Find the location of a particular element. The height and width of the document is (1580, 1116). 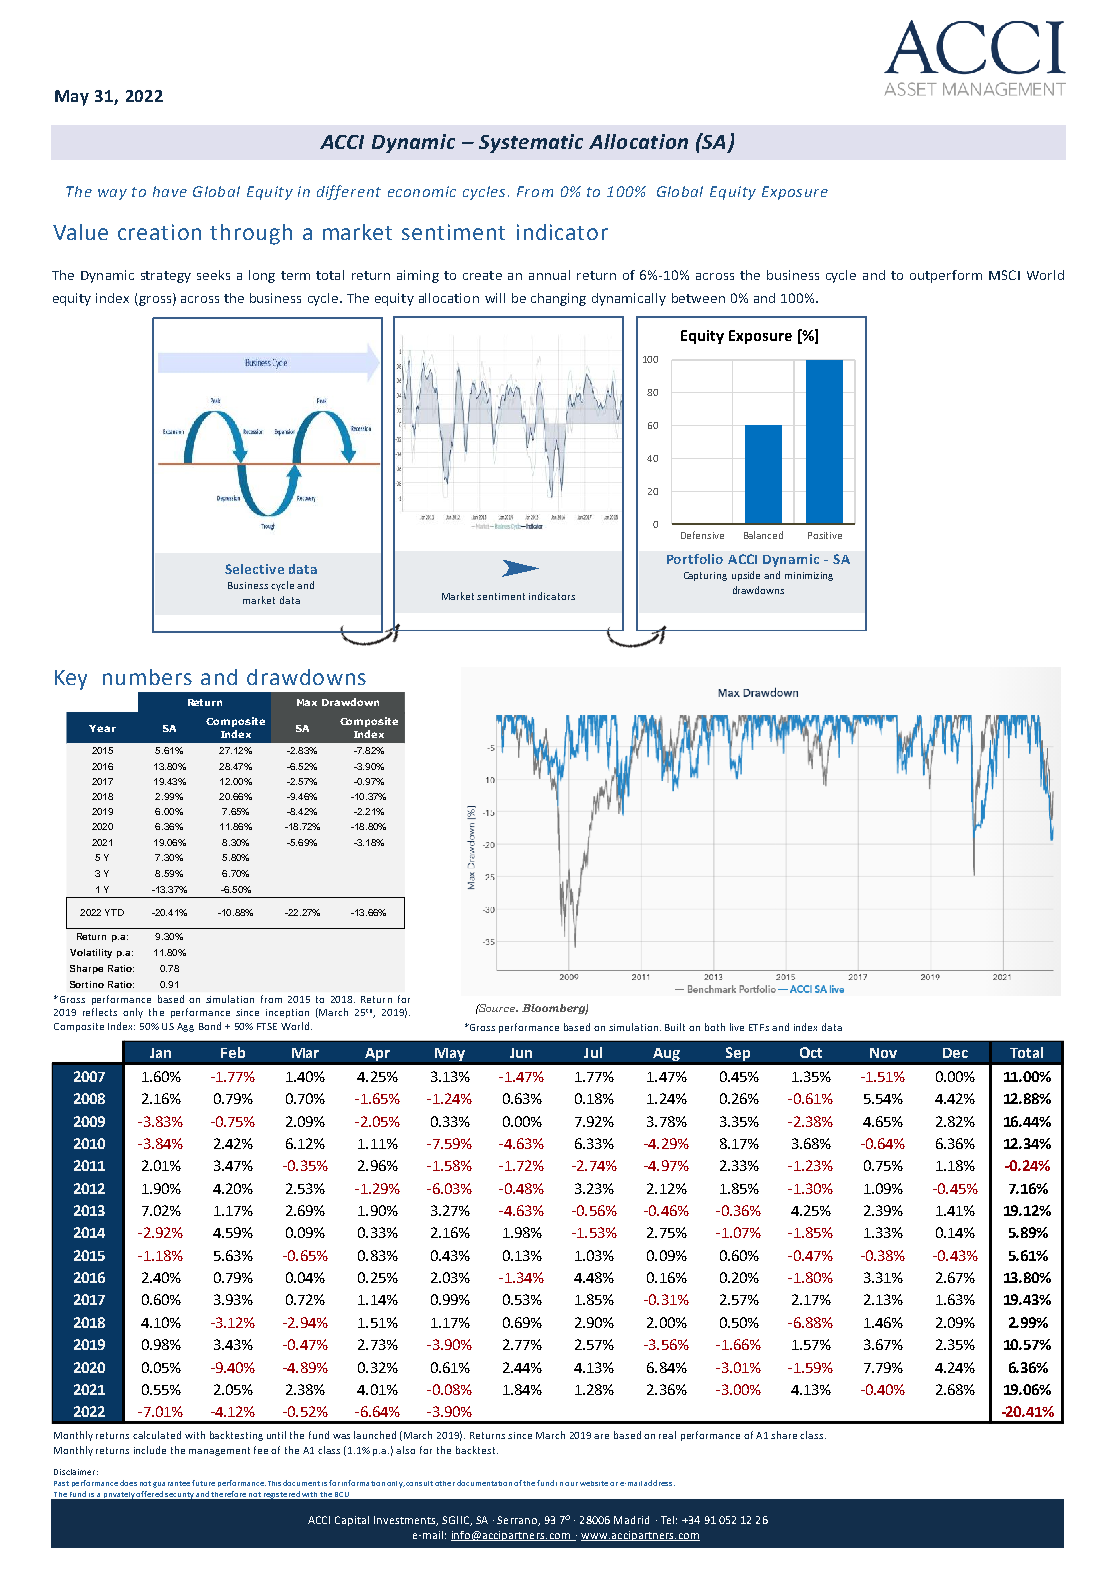

outperform is located at coordinates (946, 276).
